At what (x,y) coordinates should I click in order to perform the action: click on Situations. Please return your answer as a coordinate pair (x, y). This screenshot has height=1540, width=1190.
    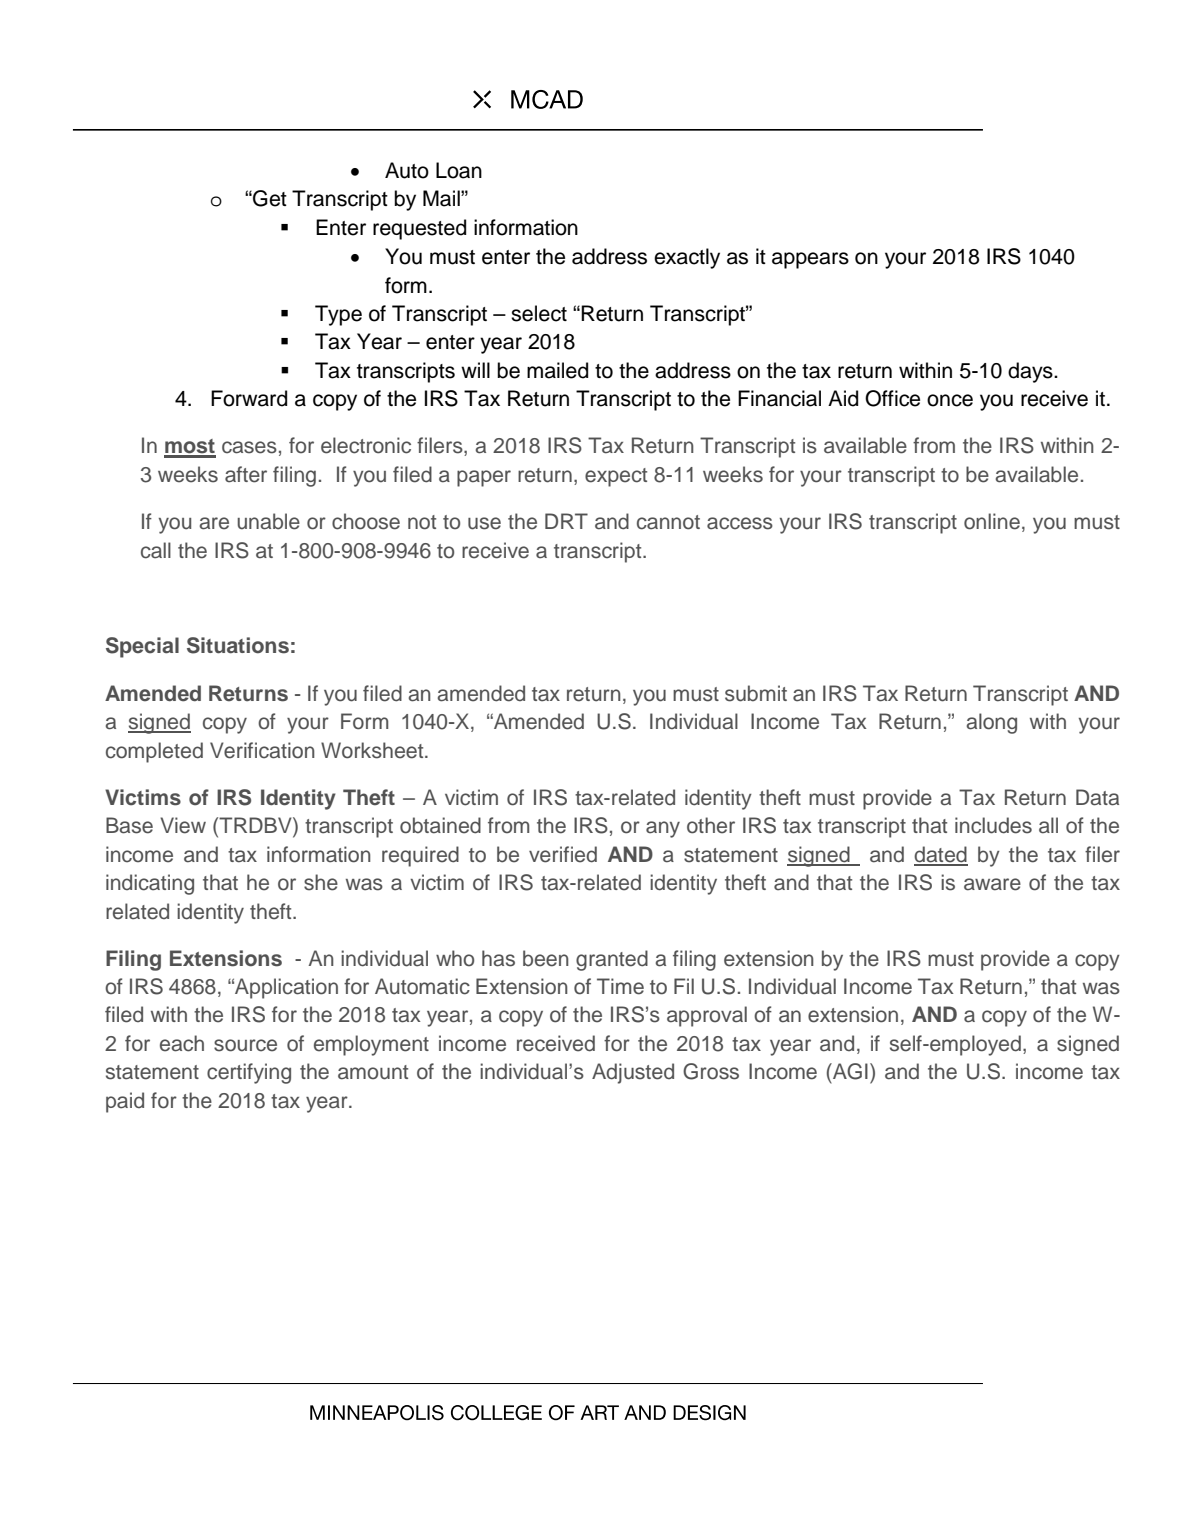
    Looking at the image, I should click on (238, 645).
